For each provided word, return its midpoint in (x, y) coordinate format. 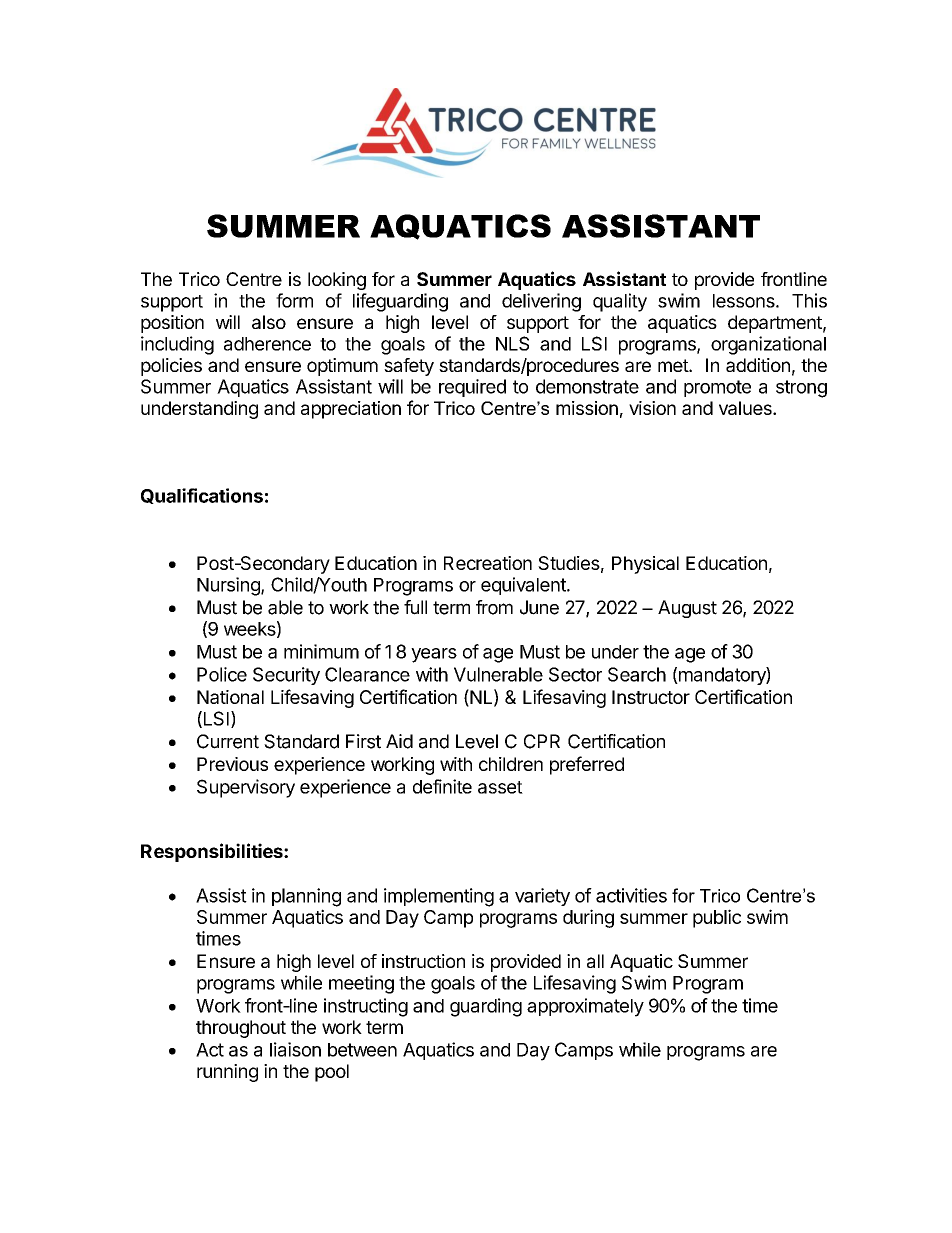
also (269, 322)
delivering (541, 302)
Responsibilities (213, 852)
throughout (241, 1029)
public (717, 918)
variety (542, 897)
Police (222, 674)
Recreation (488, 563)
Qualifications (202, 496)
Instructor (651, 697)
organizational (768, 345)
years (434, 655)
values (746, 408)
